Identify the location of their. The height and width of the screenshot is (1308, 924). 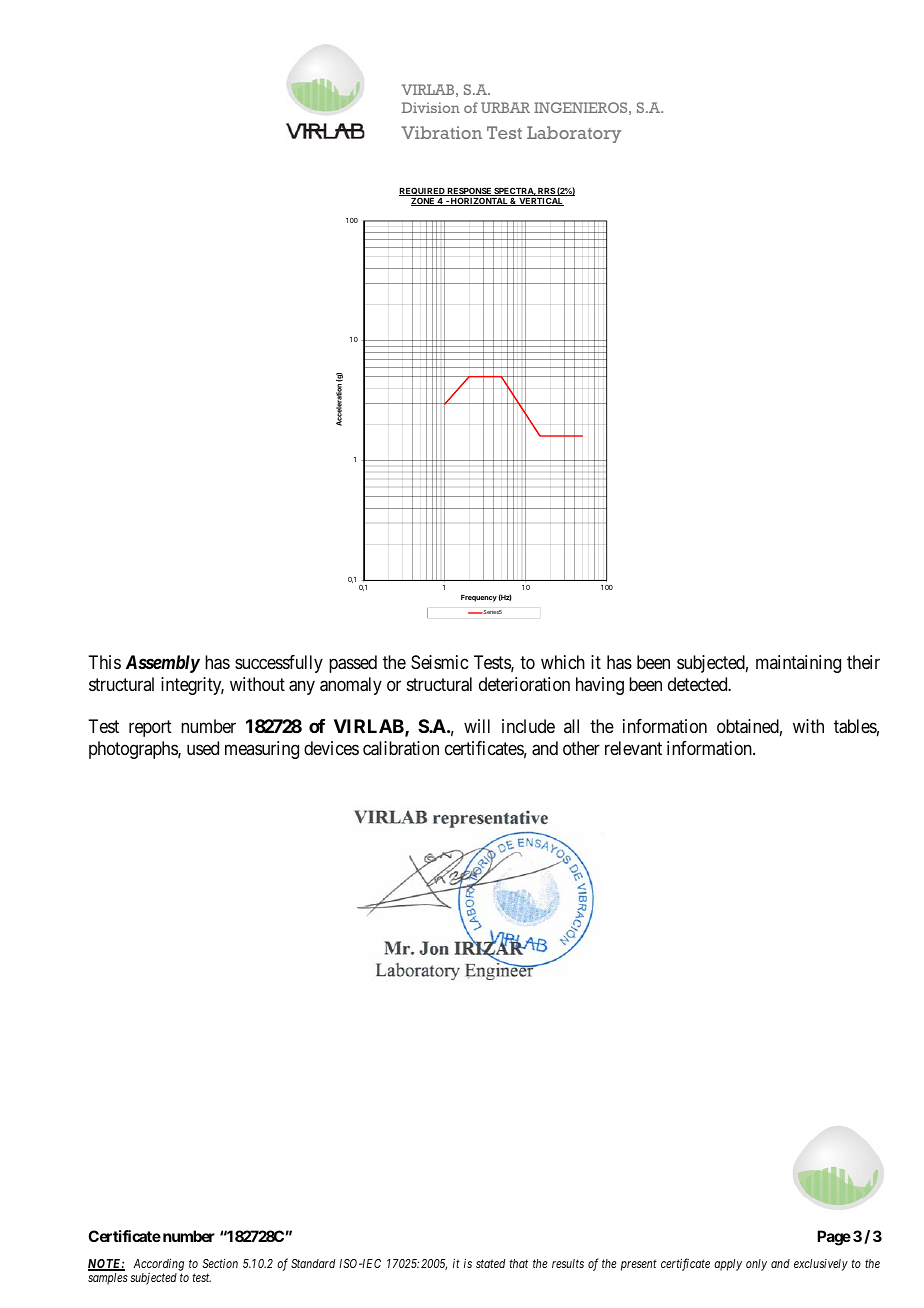
(863, 662).
